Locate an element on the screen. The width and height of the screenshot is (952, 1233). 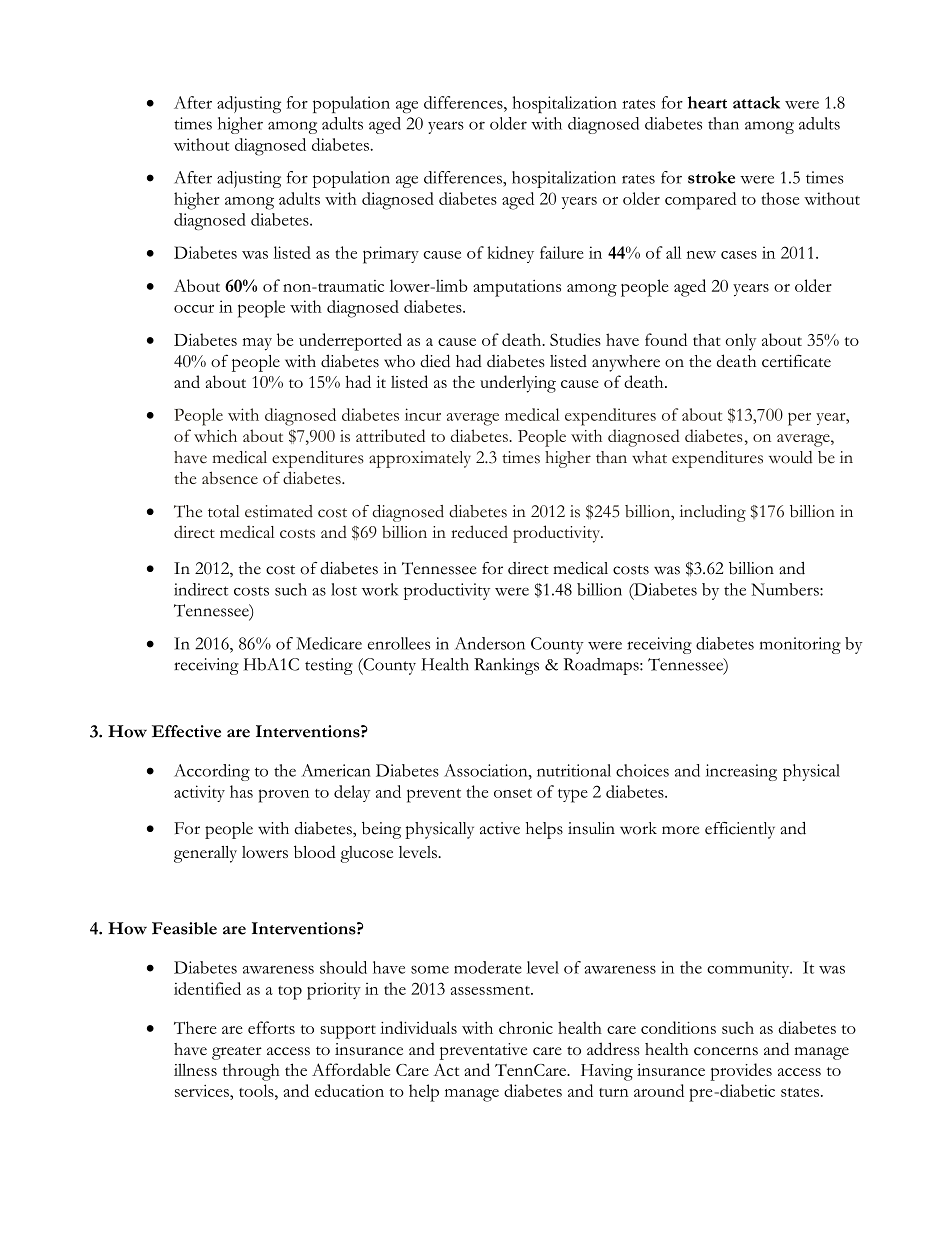
chronic is located at coordinates (526, 1027).
